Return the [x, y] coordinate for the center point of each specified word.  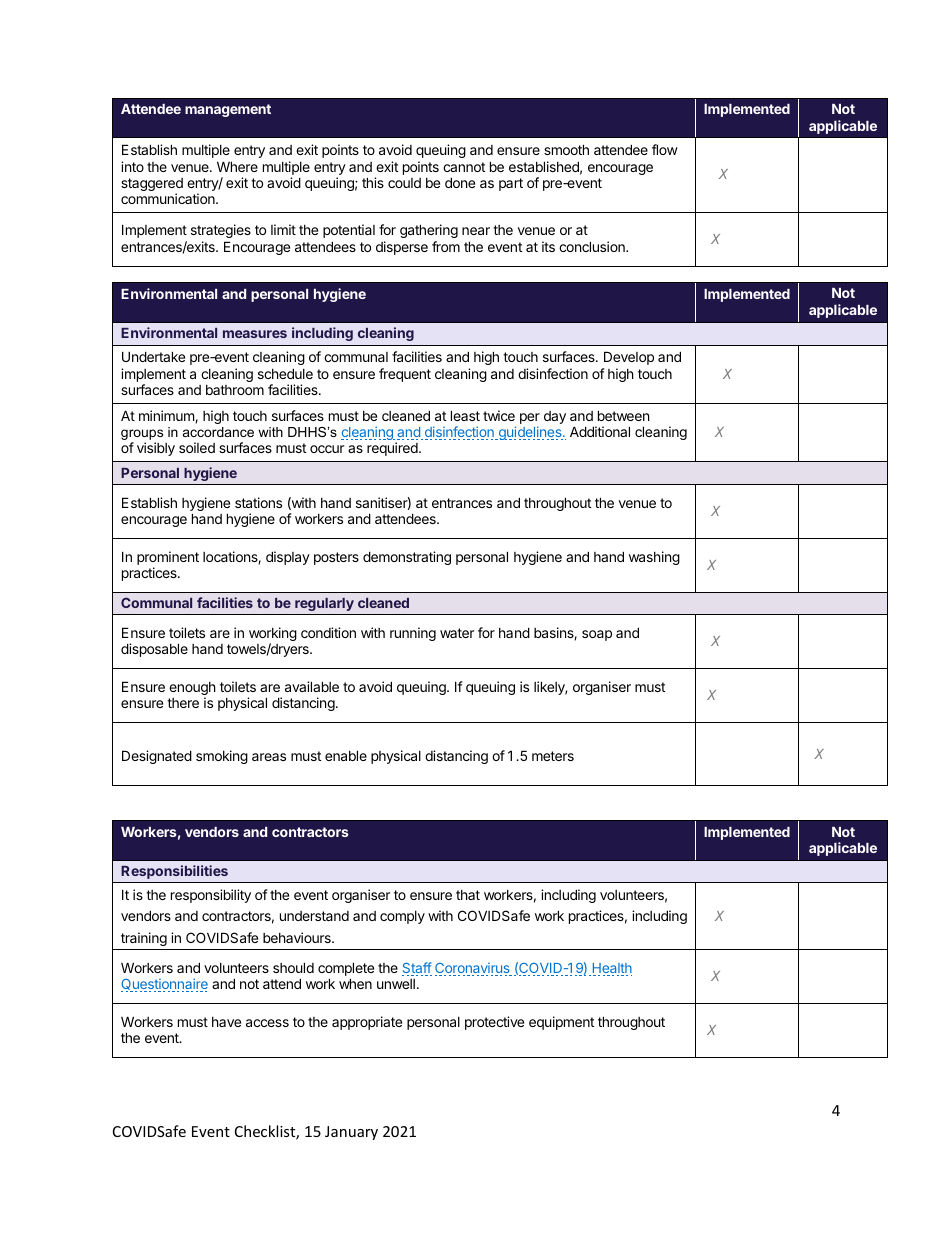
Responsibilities [174, 872]
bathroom [235, 390]
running [413, 634]
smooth [566, 149]
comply [402, 917]
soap [597, 635]
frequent [405, 375]
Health [611, 969]
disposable [154, 650]
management [228, 110]
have [226, 1022]
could [404, 183]
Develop [629, 358]
